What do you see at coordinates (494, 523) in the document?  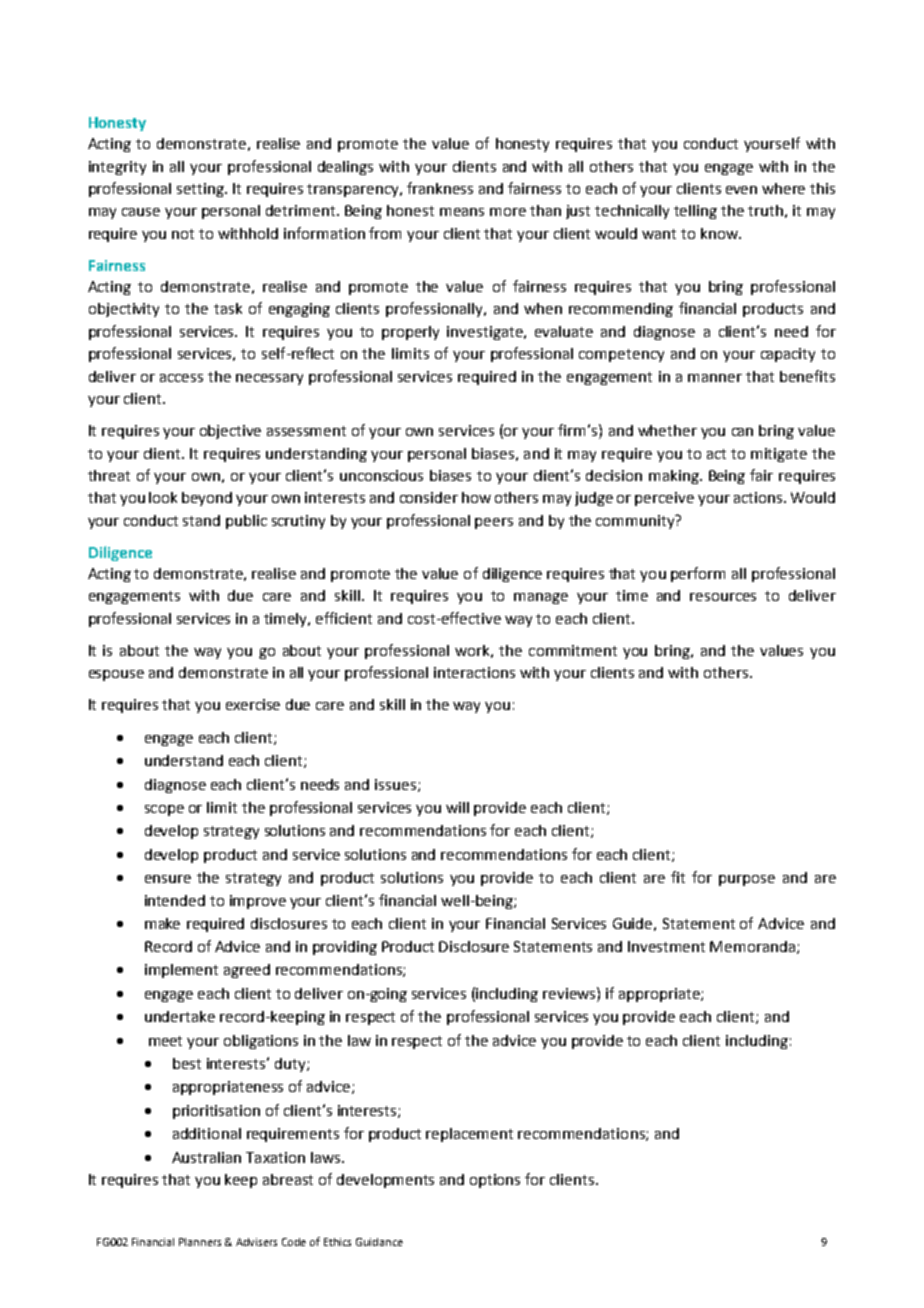 I see `peers` at bounding box center [494, 523].
